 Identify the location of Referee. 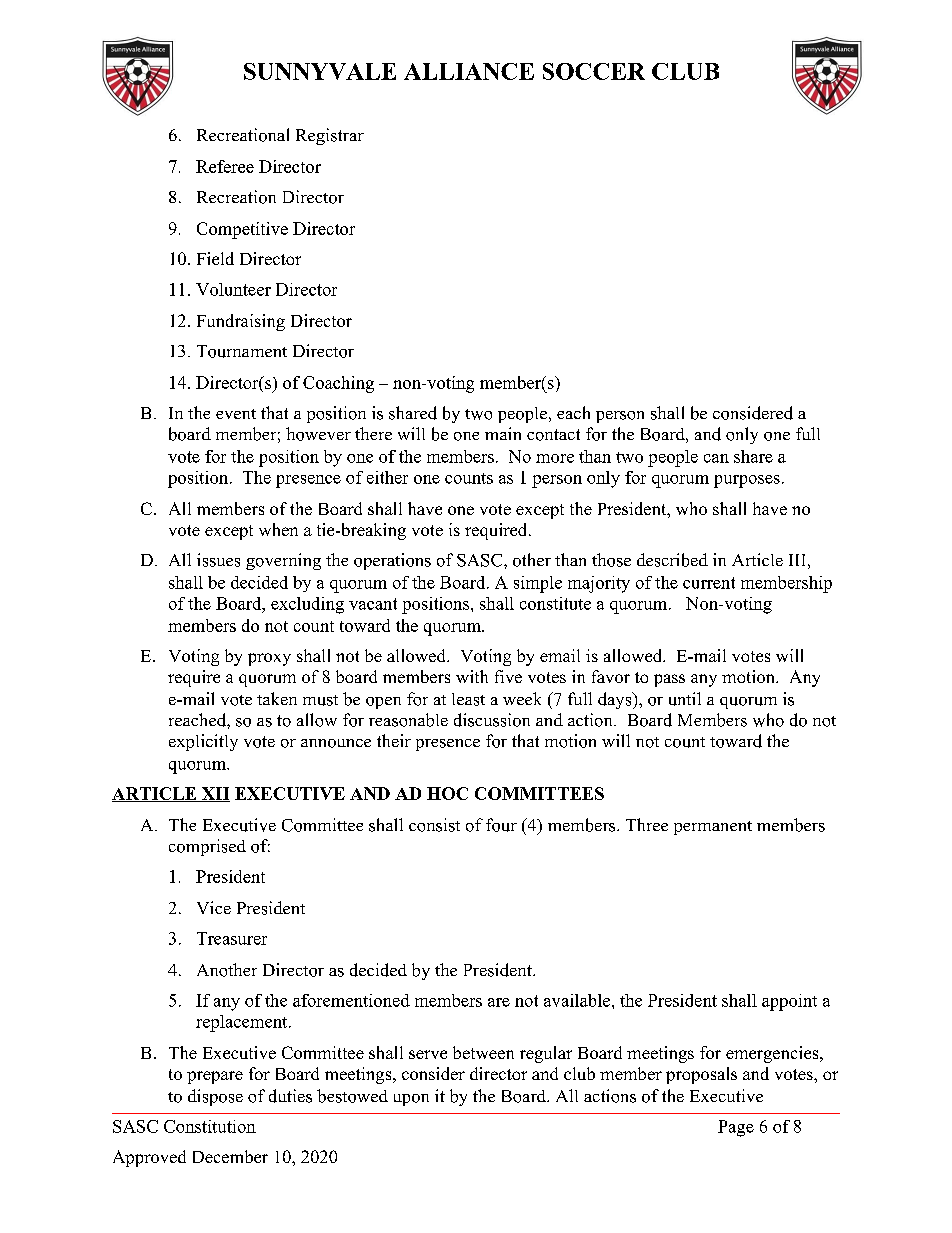
(225, 166).
